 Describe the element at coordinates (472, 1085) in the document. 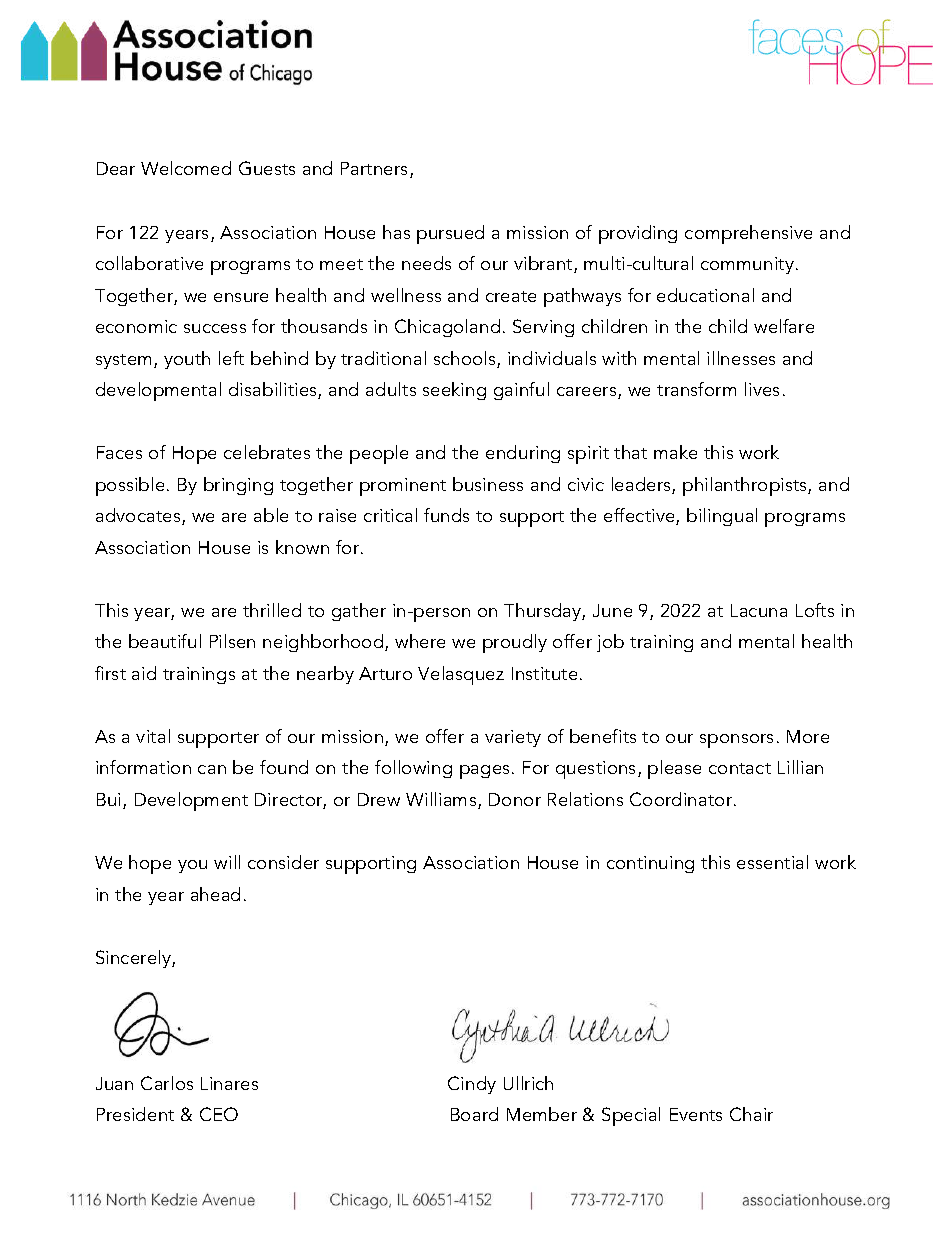

I see `Cindy` at that location.
